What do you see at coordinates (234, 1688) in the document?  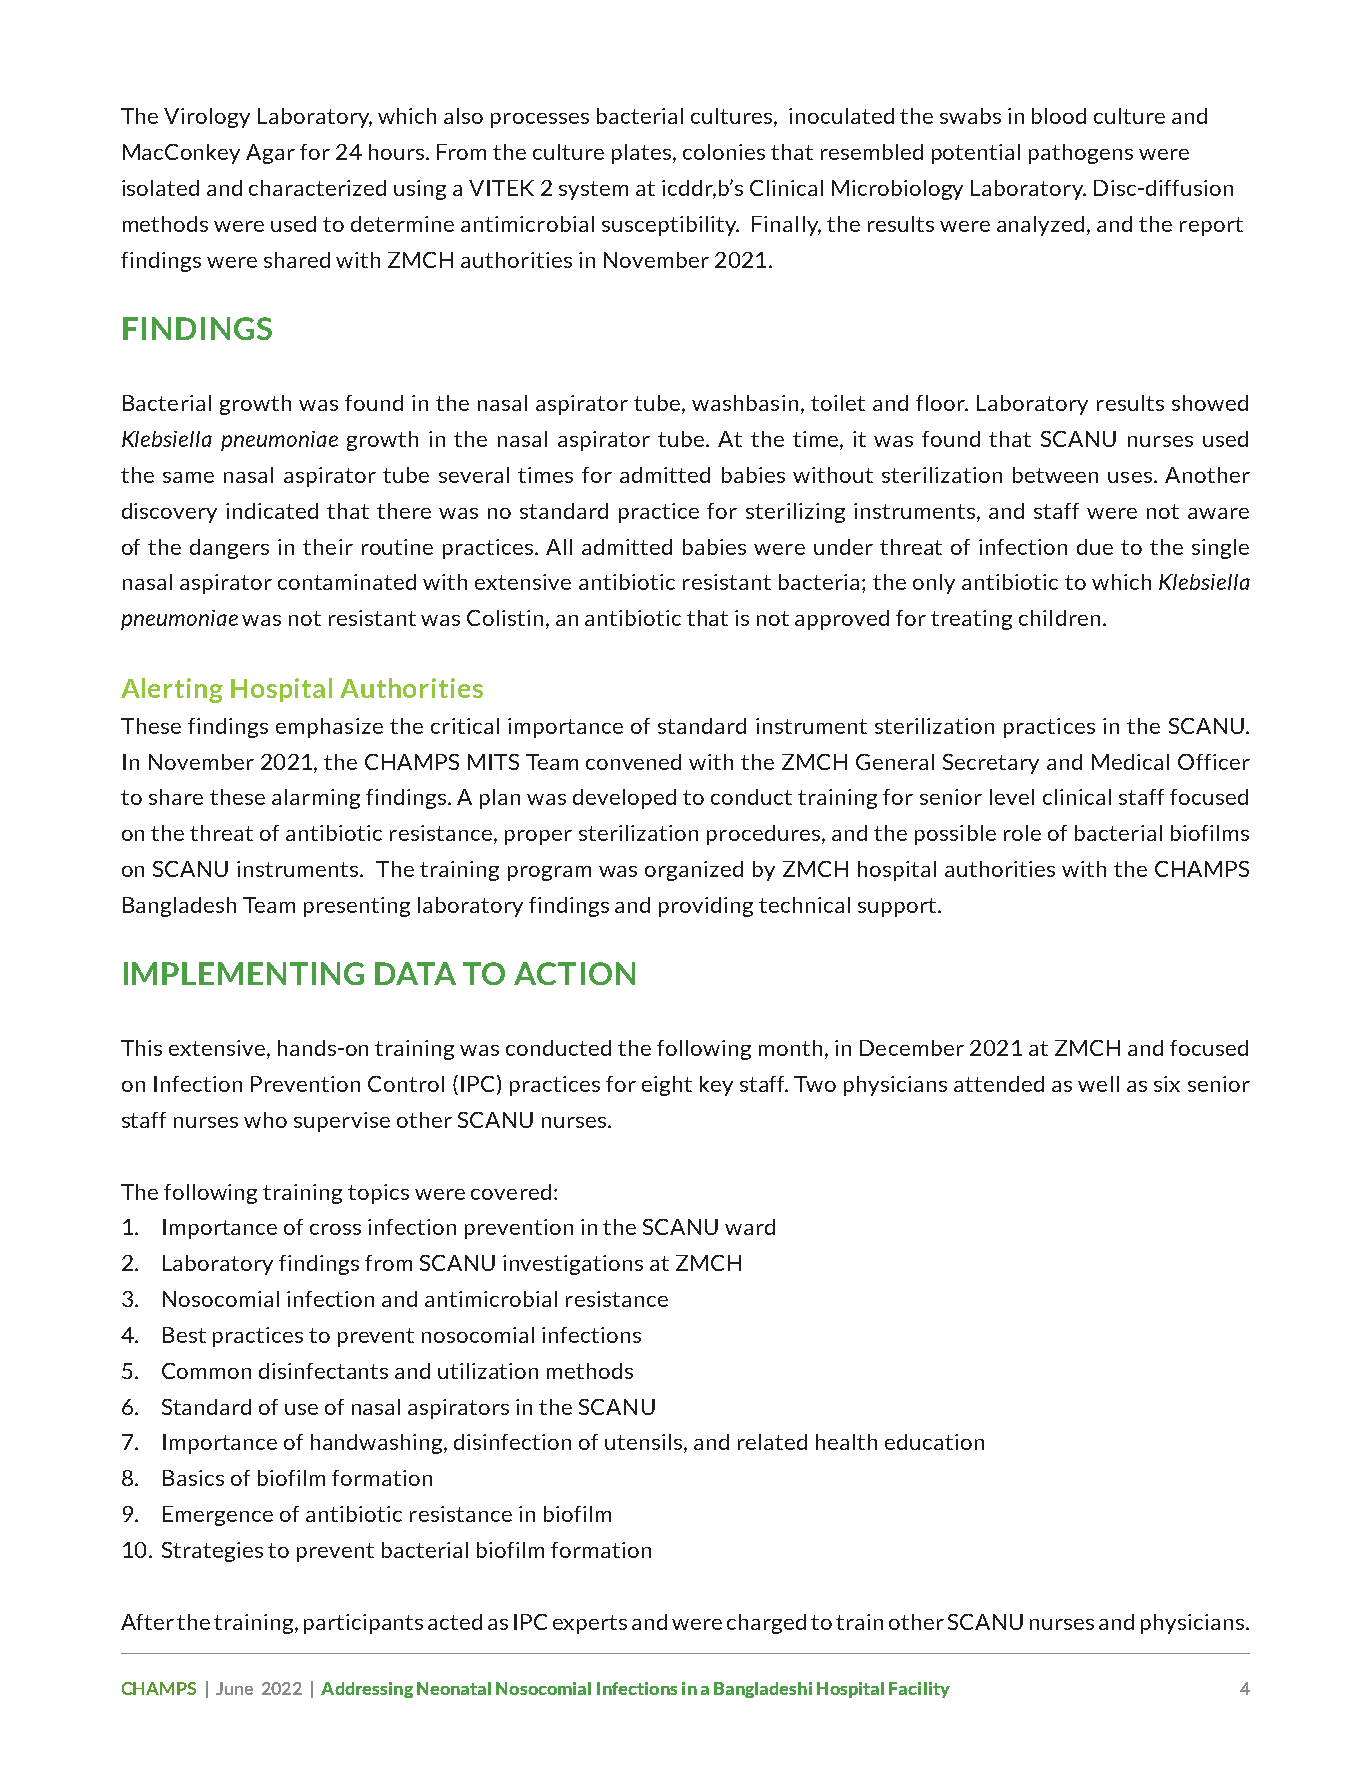 I see `June` at bounding box center [234, 1688].
